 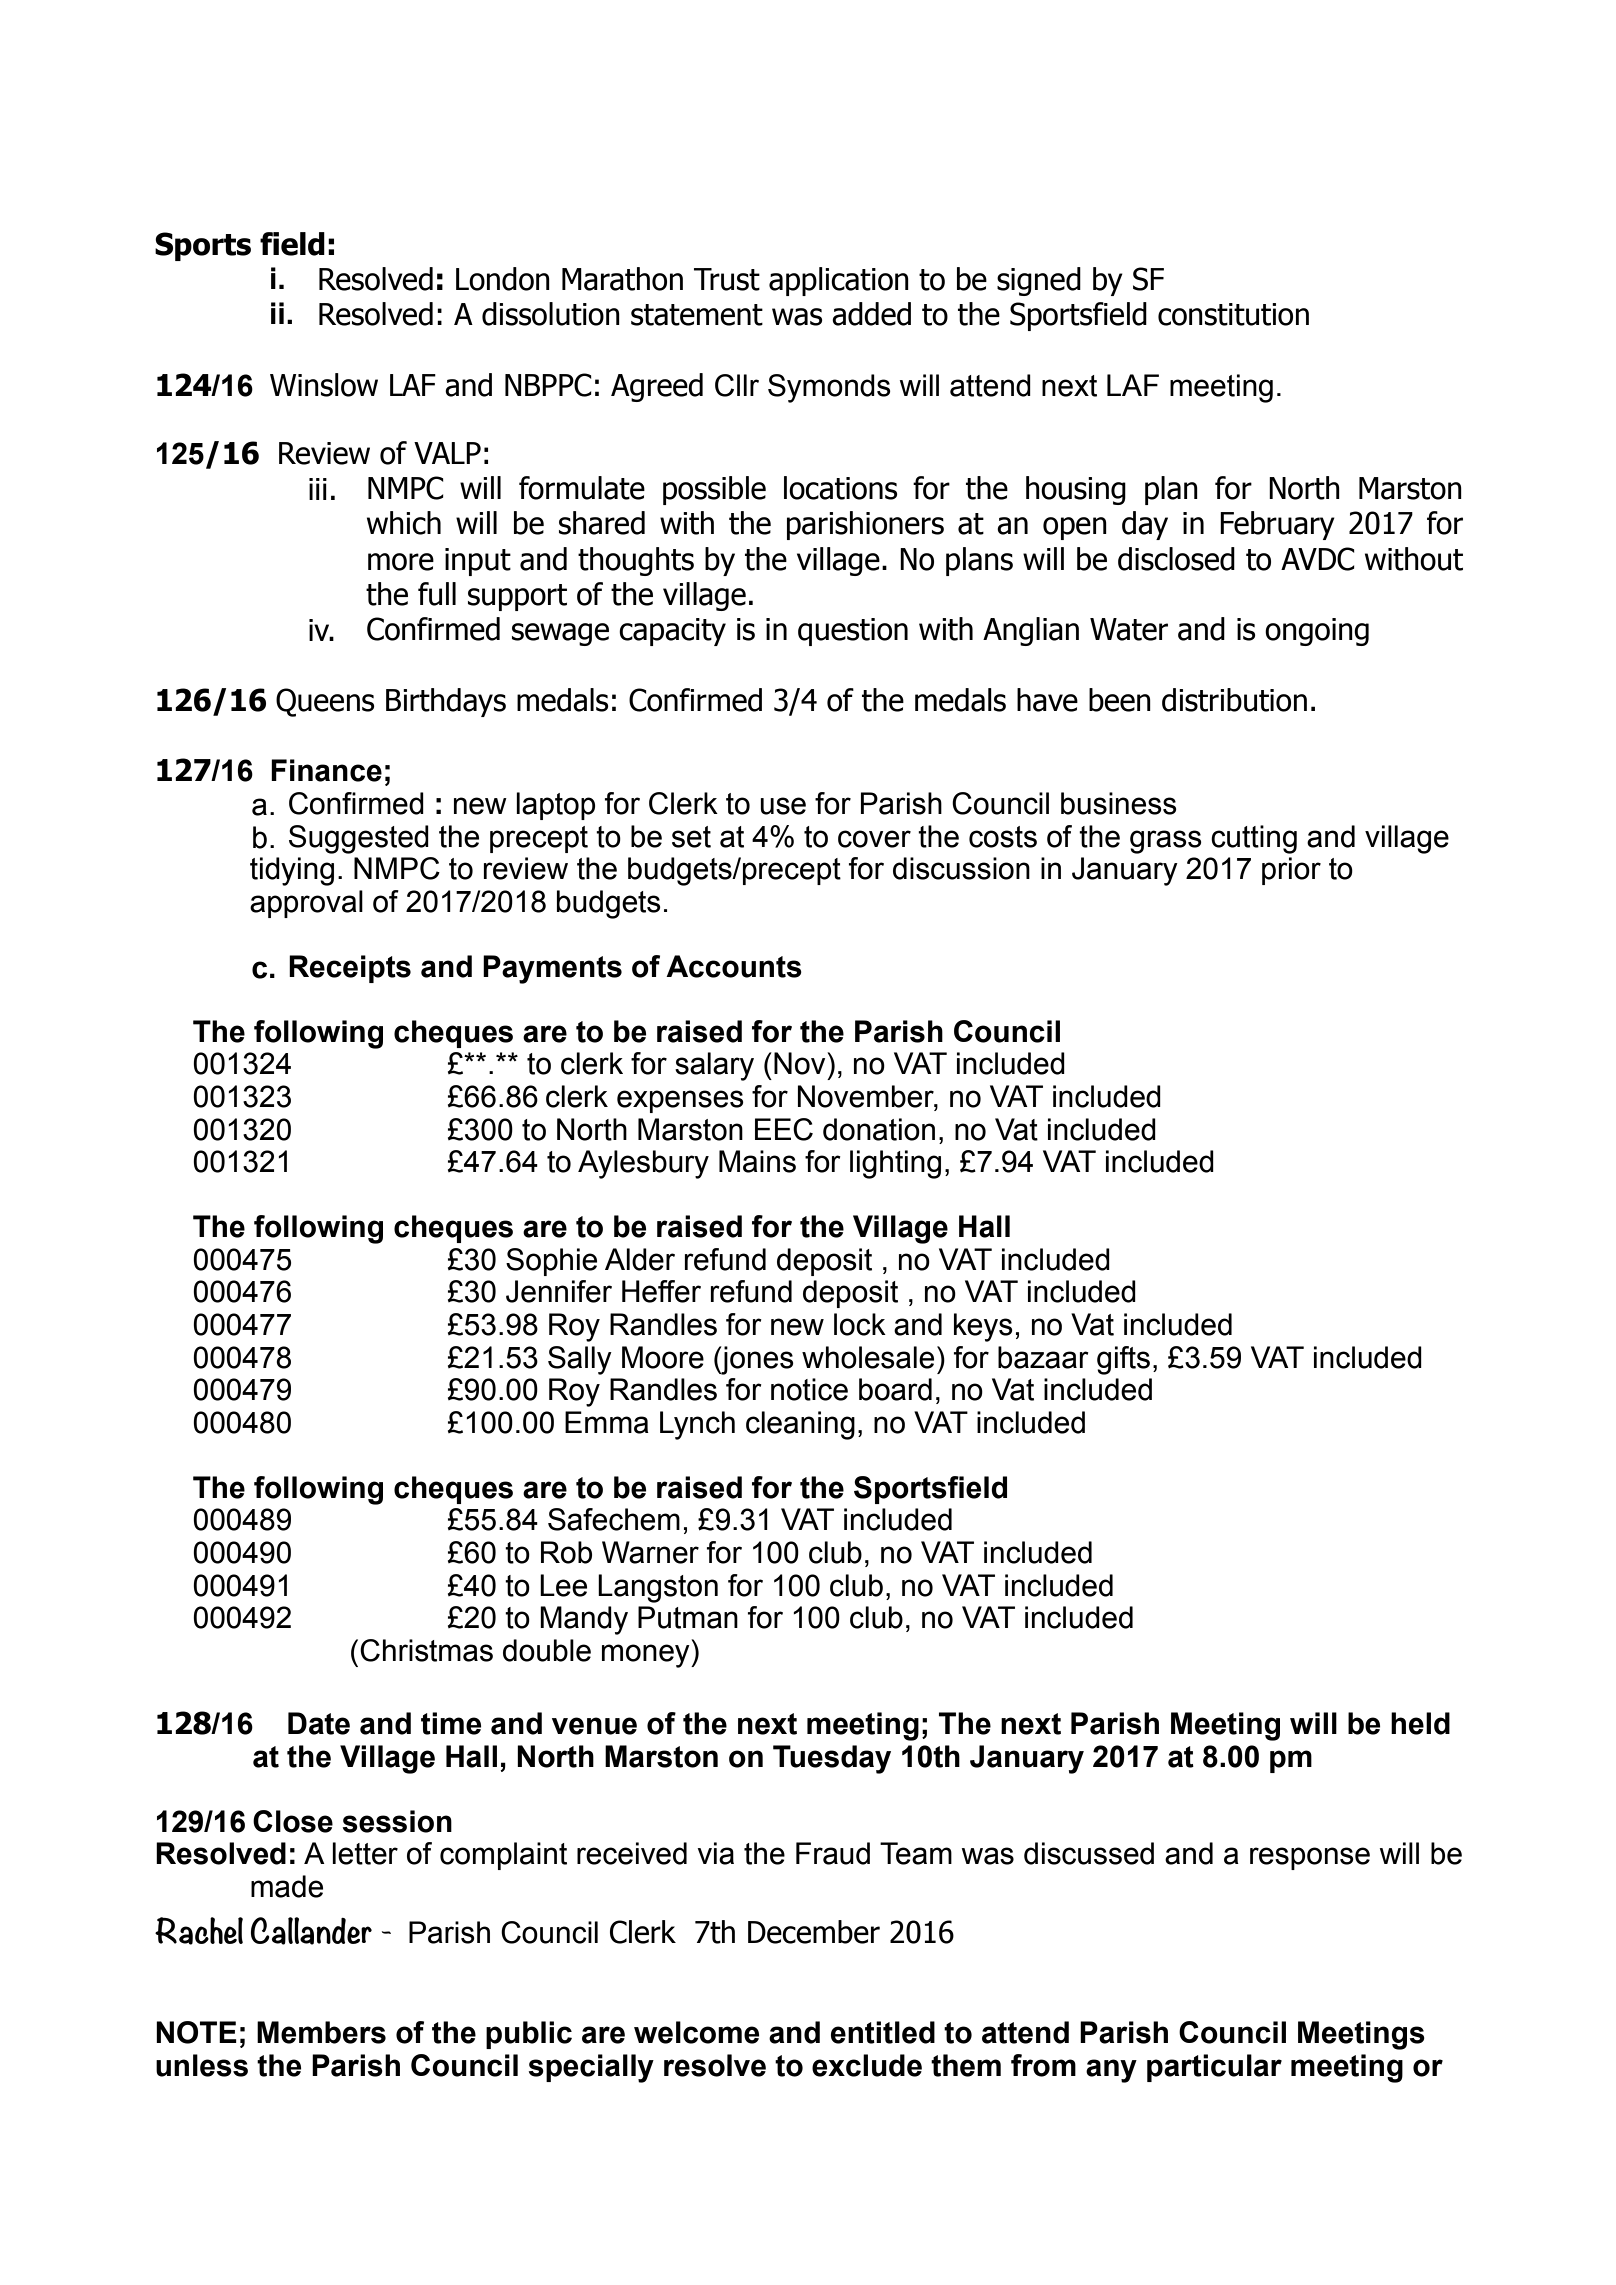 What do you see at coordinates (883, 2032) in the document?
I see `entitled` at bounding box center [883, 2032].
